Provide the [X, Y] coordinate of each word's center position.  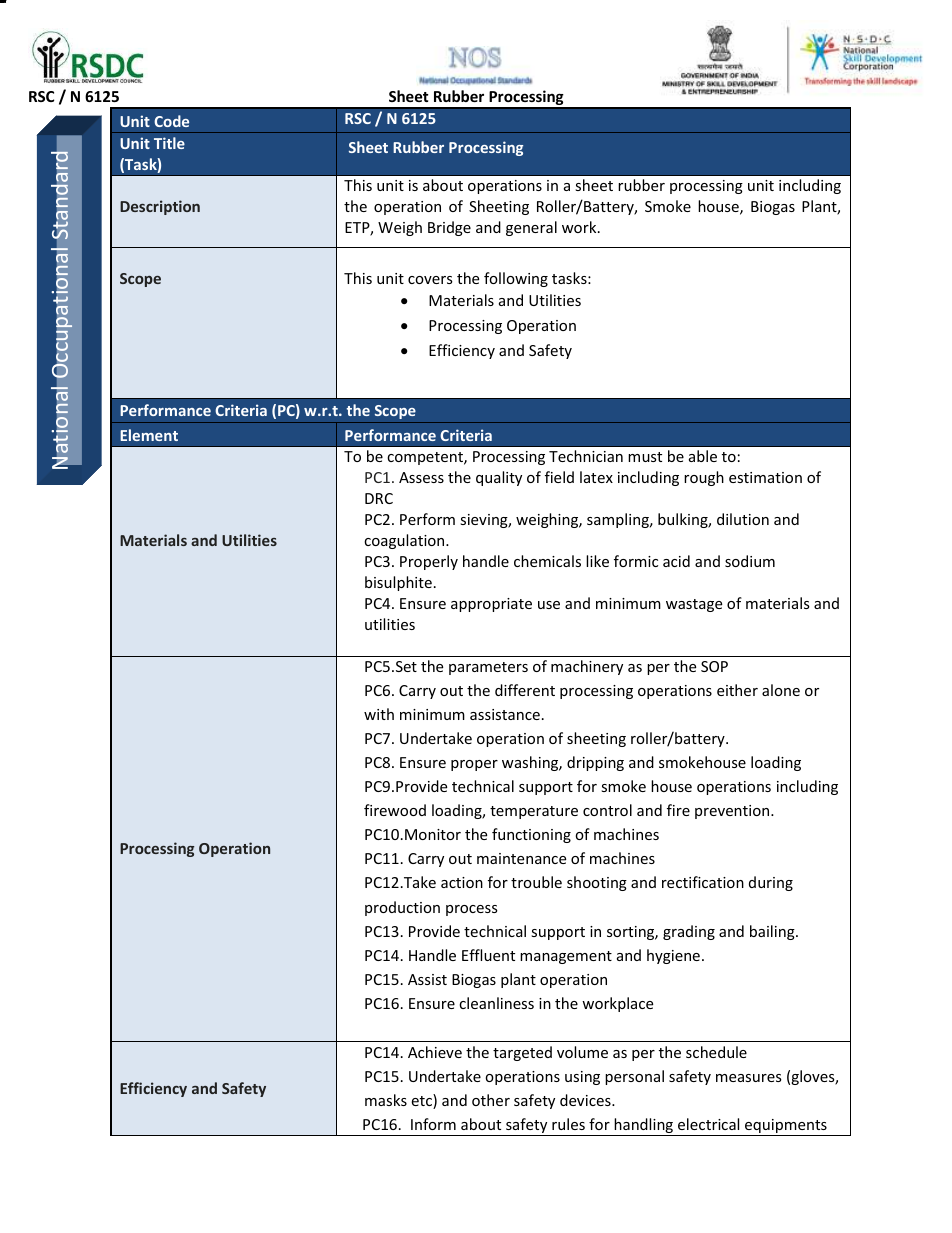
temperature [534, 812]
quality [499, 478]
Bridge [449, 228]
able [703, 456]
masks [386, 1100]
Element [149, 435]
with [379, 714]
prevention [733, 812]
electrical [708, 1124]
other [491, 1100]
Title [169, 143]
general [531, 228]
